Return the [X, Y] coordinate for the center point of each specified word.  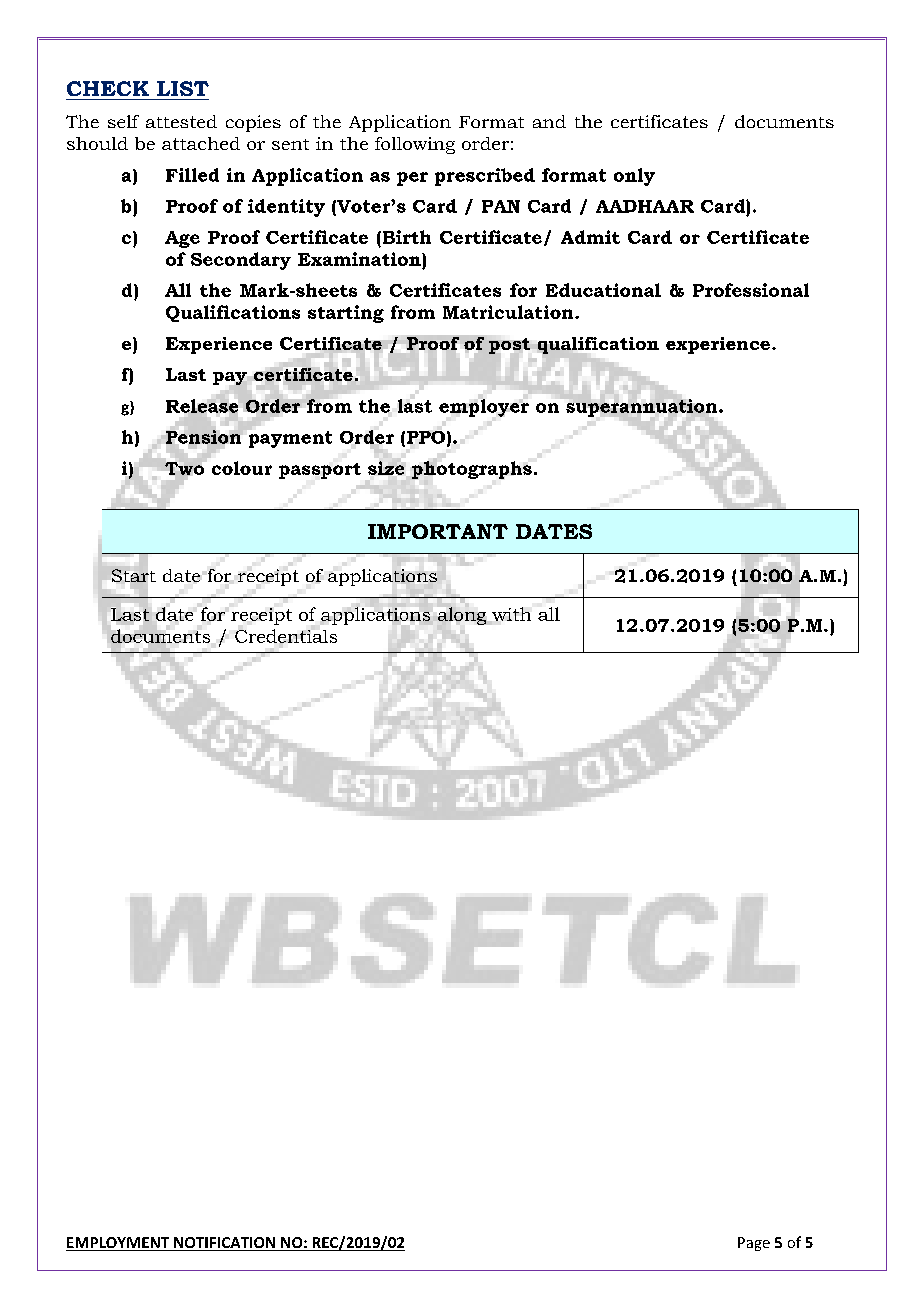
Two [184, 468]
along [462, 616]
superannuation [643, 408]
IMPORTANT [438, 531]
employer [484, 408]
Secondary [241, 261]
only [634, 177]
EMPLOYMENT [119, 1244]
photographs [472, 469]
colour [242, 468]
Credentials [286, 636]
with [510, 615]
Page [754, 1244]
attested [181, 121]
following [415, 145]
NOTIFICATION [225, 1244]
